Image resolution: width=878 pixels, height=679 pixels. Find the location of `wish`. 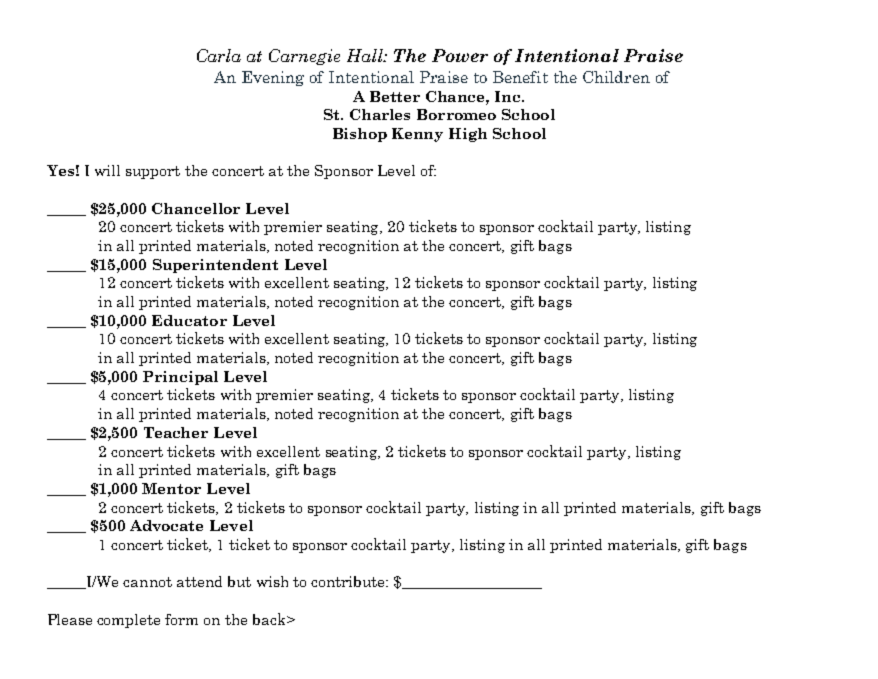

wish is located at coordinates (272, 581).
